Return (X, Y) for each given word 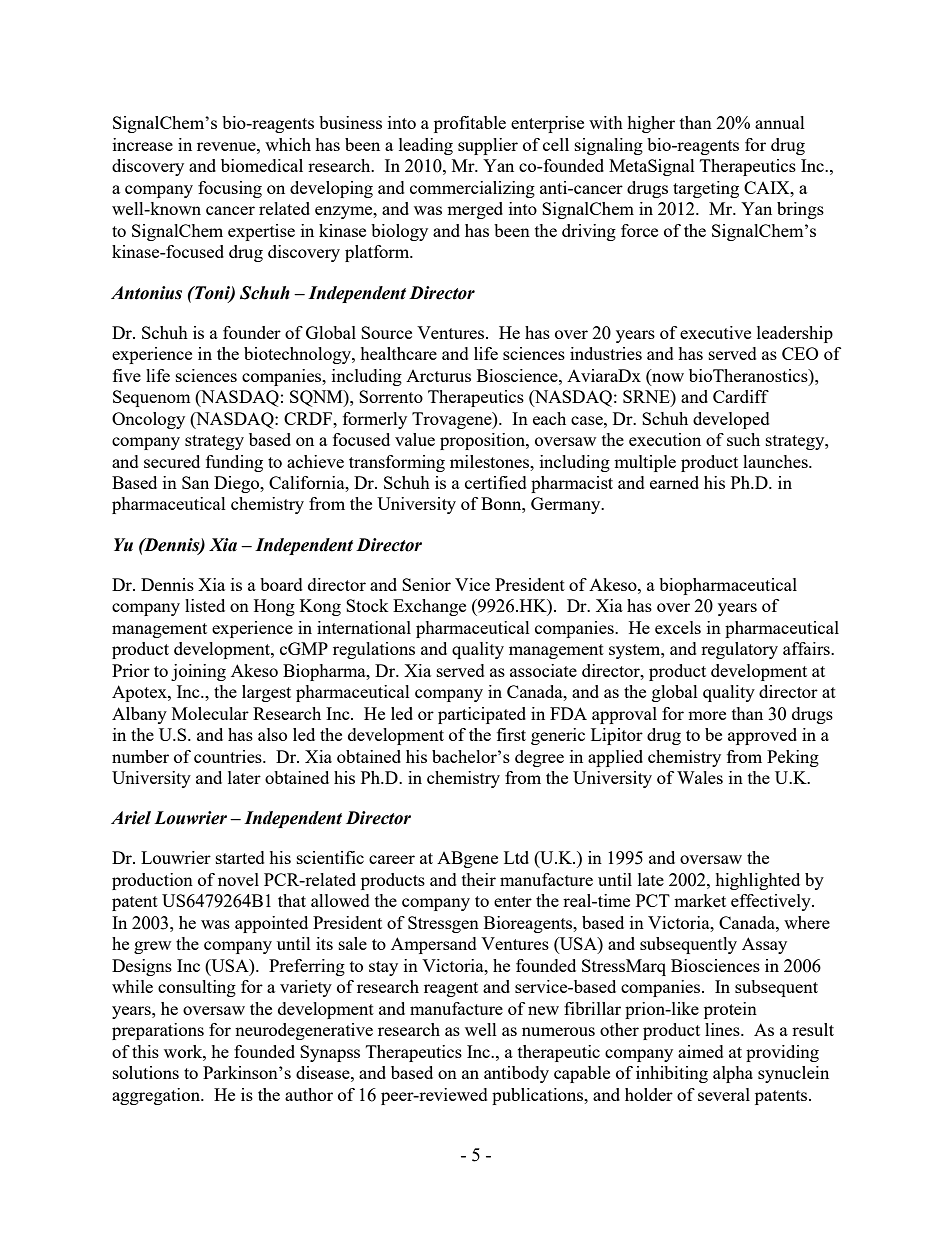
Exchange (429, 607)
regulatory (739, 650)
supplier (488, 146)
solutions (146, 1072)
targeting (706, 189)
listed (205, 605)
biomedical (262, 165)
